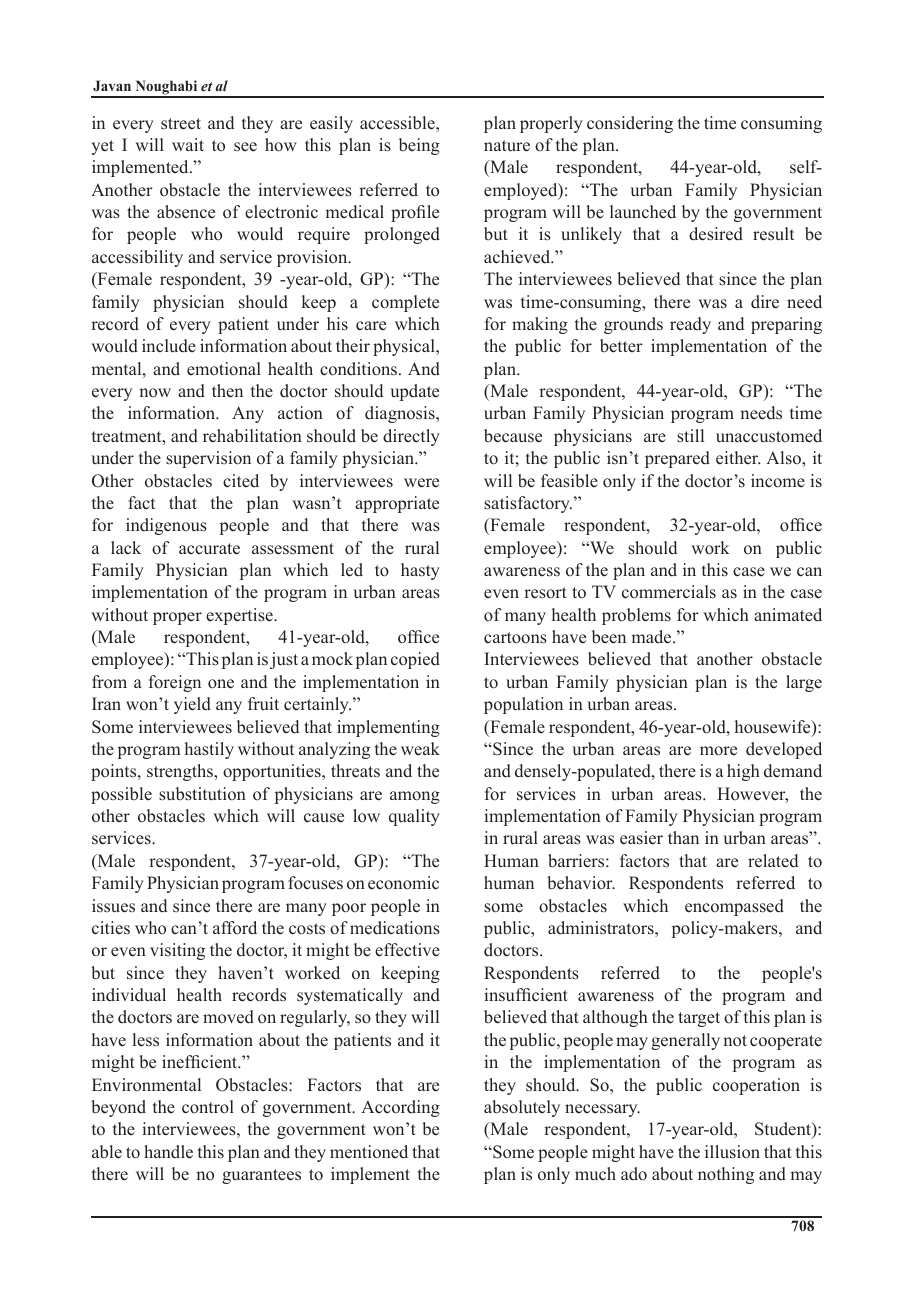 The width and height of the screenshot is (924, 1308). I want to click on made, so click(652, 637).
